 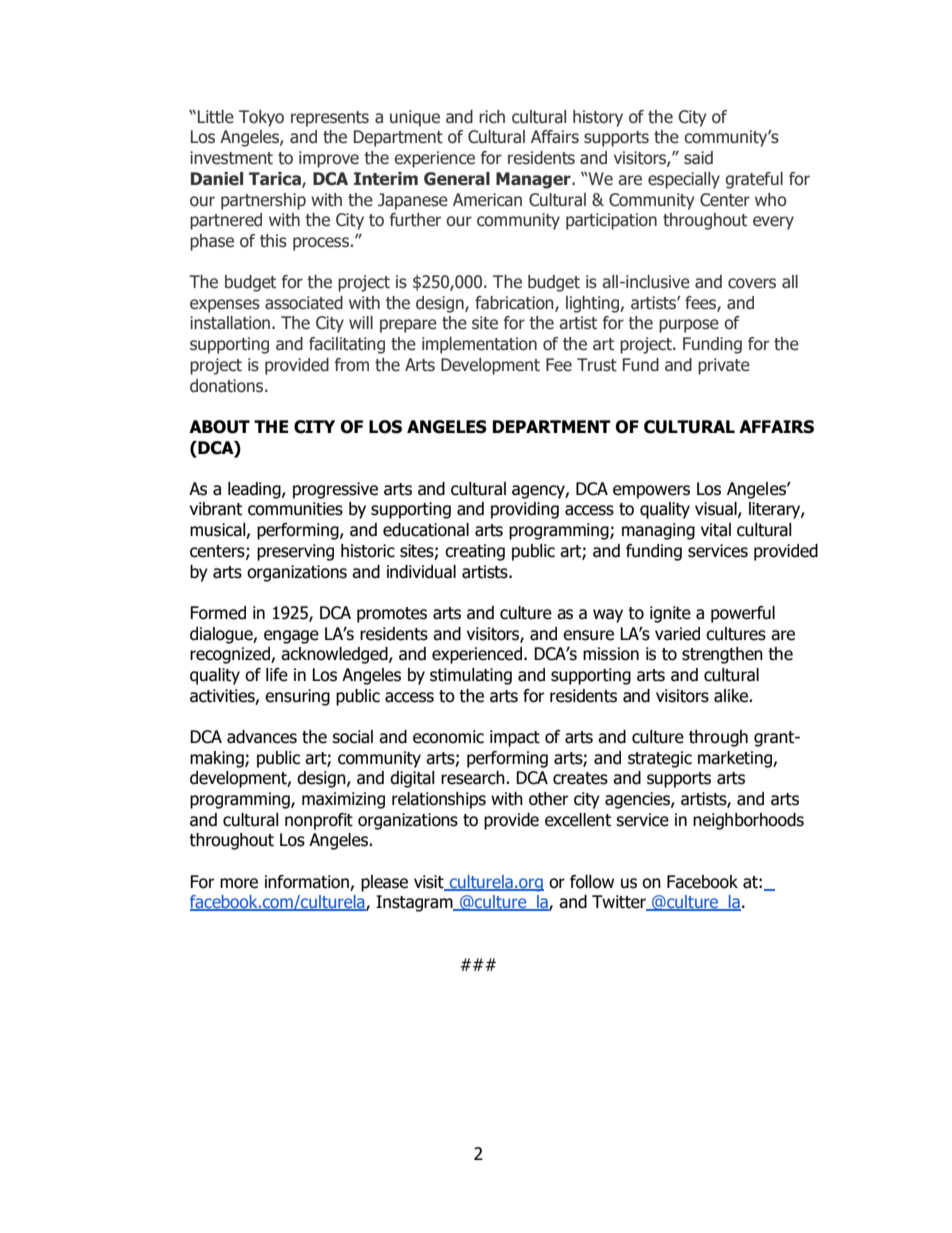 I want to click on more, so click(x=239, y=883).
